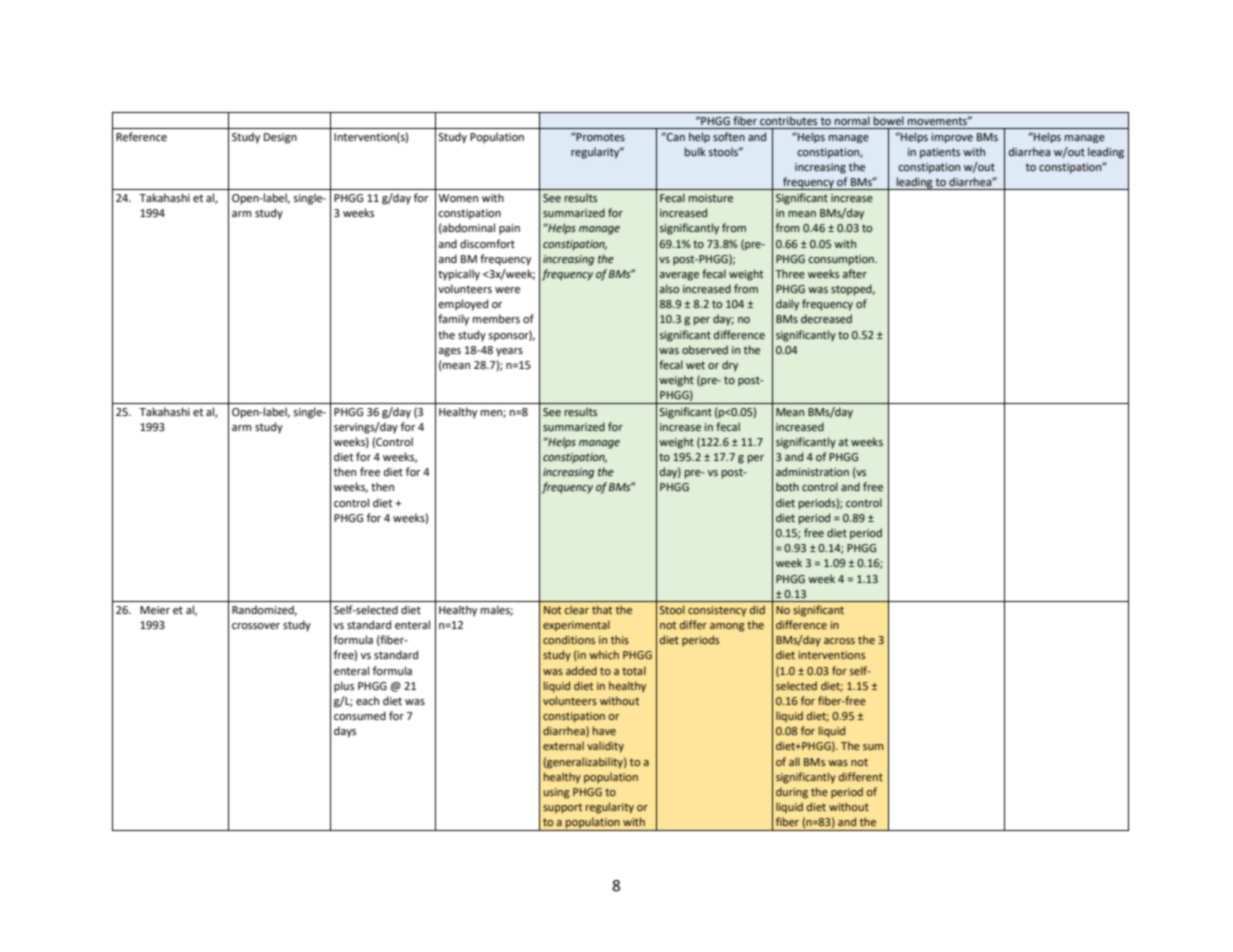  What do you see at coordinates (458, 198) in the screenshot?
I see `Women` at bounding box center [458, 198].
